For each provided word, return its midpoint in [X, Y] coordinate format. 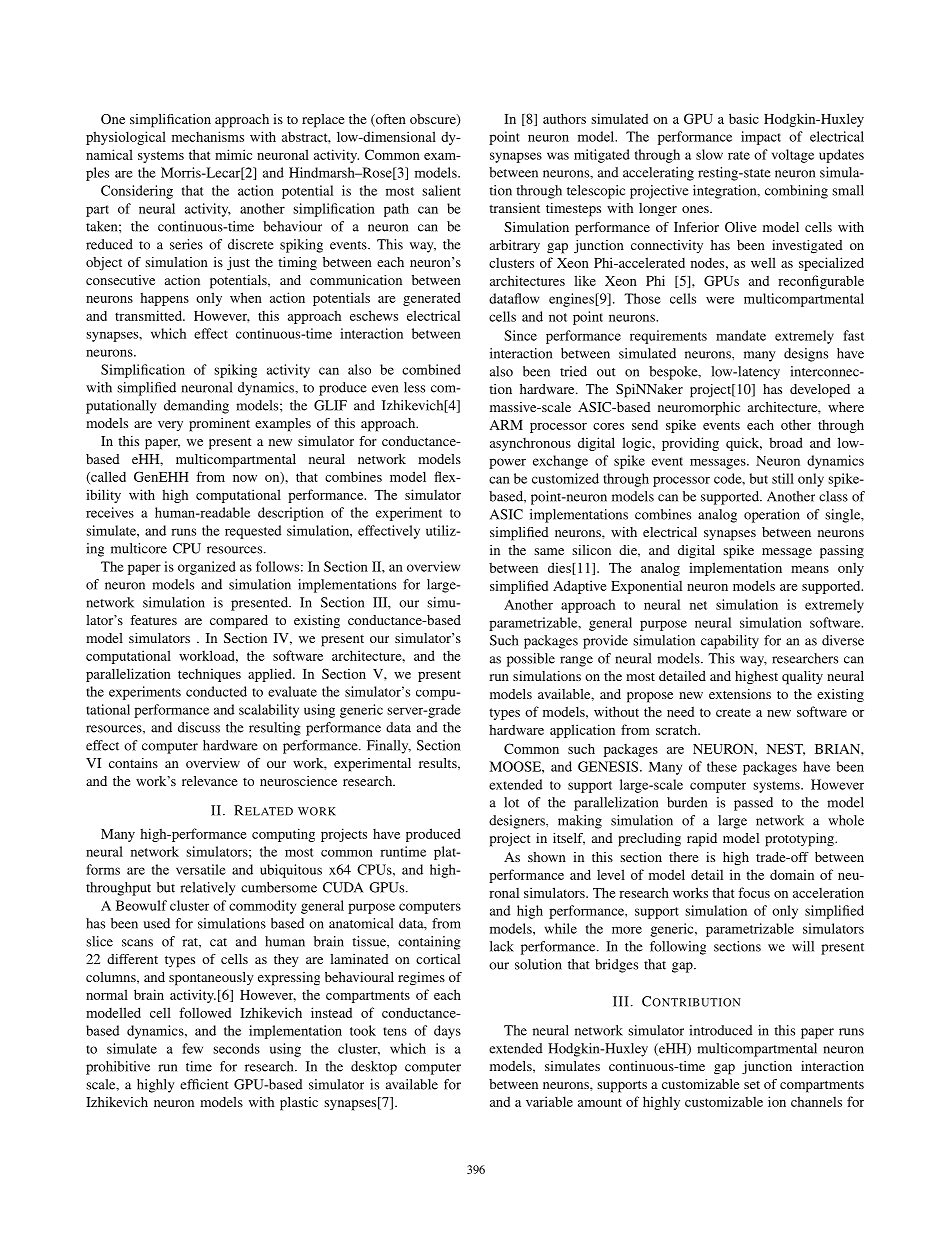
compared [239, 622]
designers [518, 822]
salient [441, 190]
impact [761, 138]
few [192, 1048]
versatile [201, 869]
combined [431, 369]
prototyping [800, 840]
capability [730, 642]
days [447, 1032]
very [170, 426]
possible [531, 660]
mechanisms [208, 136]
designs [806, 355]
